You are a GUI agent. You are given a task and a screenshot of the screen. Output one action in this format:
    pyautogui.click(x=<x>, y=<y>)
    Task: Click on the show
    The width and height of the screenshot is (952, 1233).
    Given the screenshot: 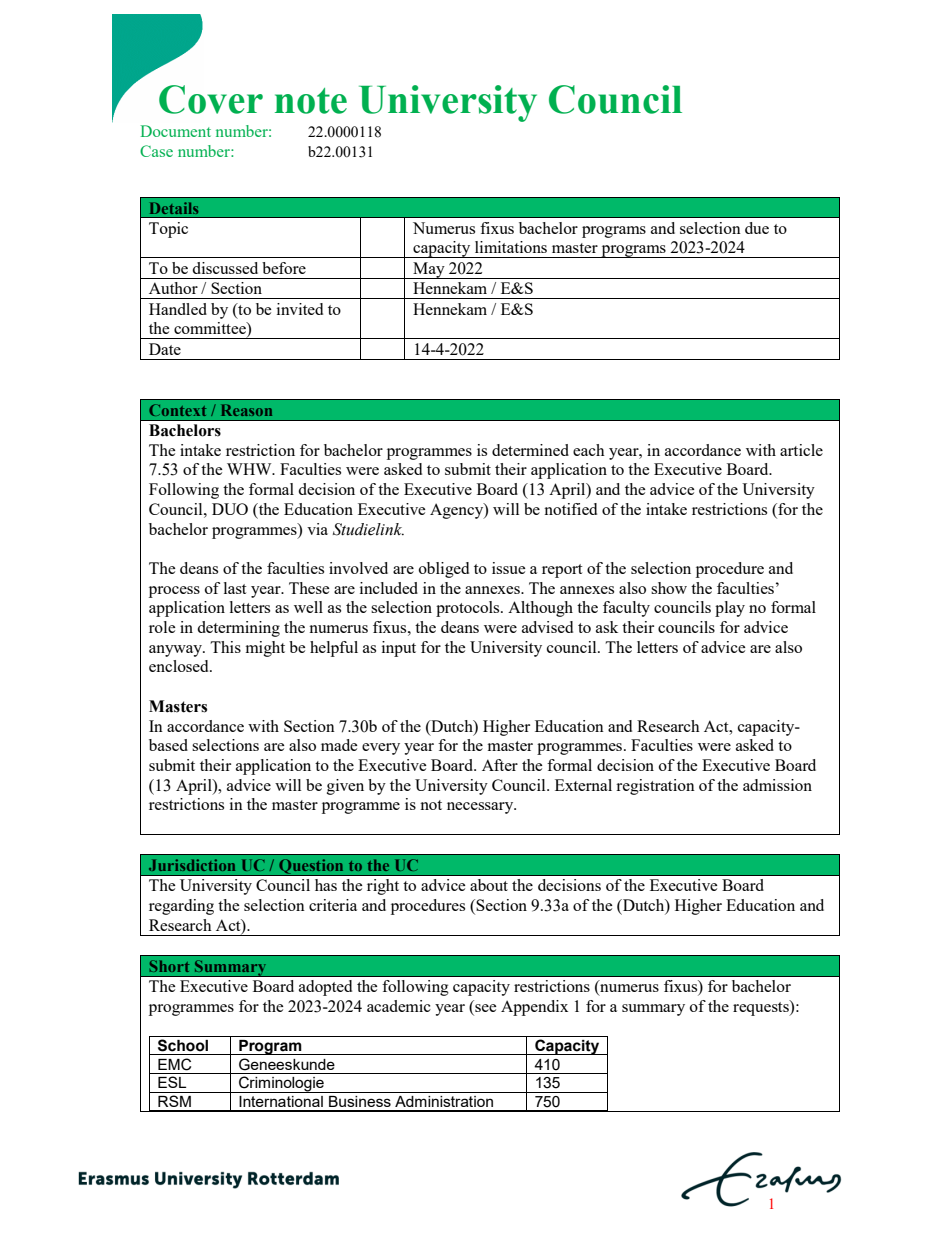 What is the action you would take?
    pyautogui.click(x=669, y=588)
